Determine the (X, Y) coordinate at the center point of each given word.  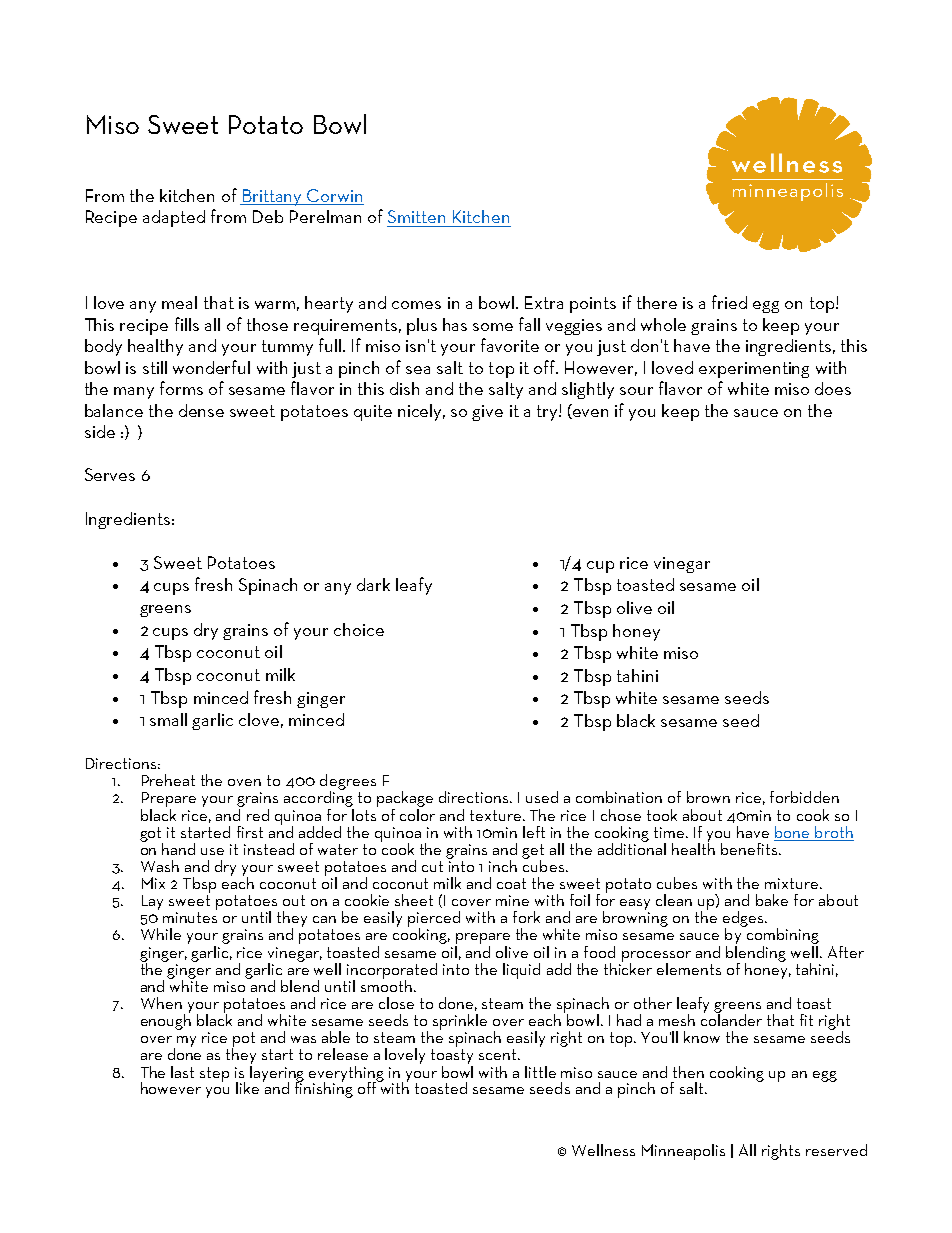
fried (729, 302)
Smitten (416, 216)
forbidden (804, 797)
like (247, 1088)
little (540, 1072)
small (168, 719)
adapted (174, 218)
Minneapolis (683, 1152)
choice (359, 629)
